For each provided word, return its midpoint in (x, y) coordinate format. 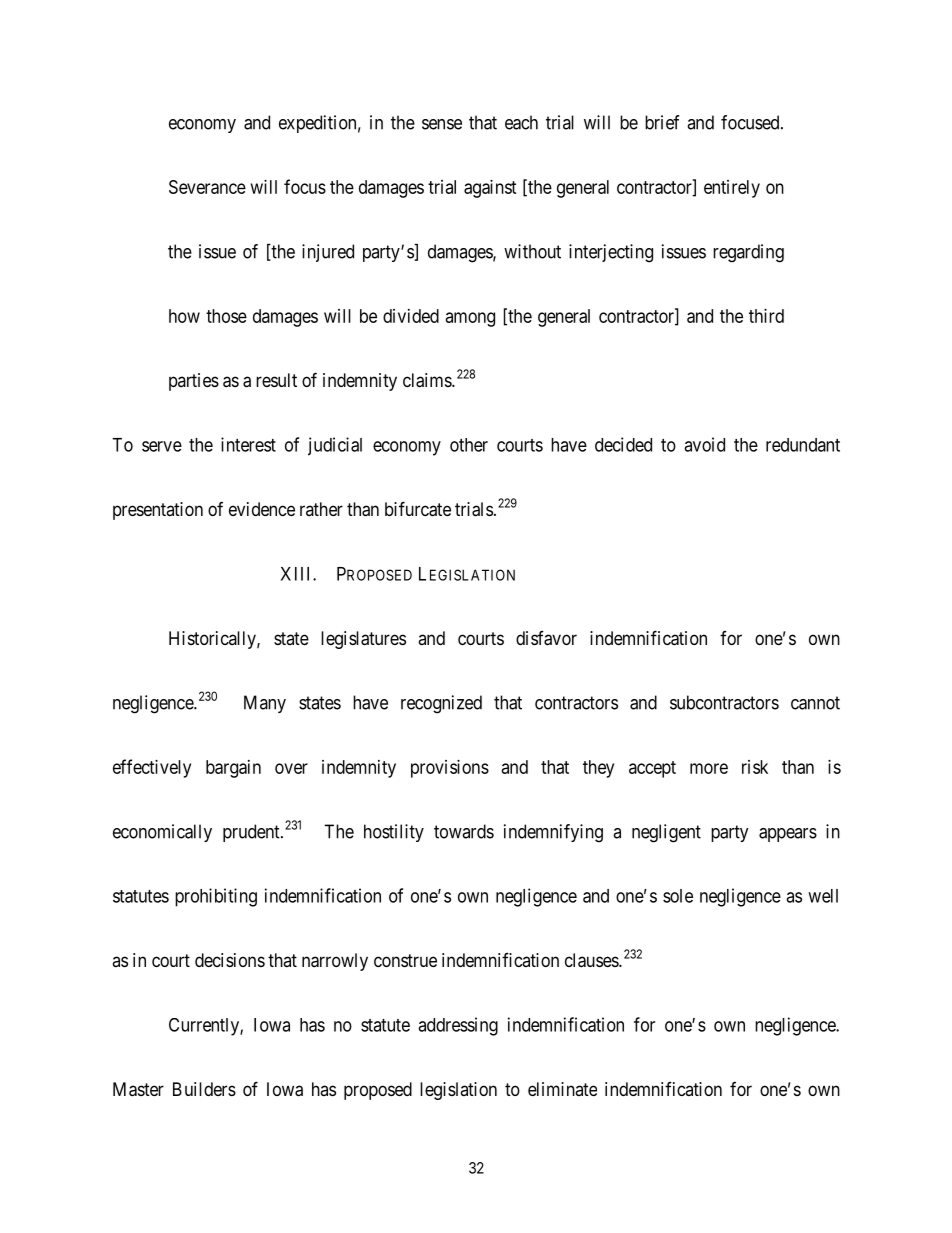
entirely (732, 189)
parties (194, 382)
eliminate (562, 1089)
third (766, 316)
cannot (815, 703)
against (490, 189)
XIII (297, 574)
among (470, 319)
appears (788, 835)
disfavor (546, 638)
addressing (458, 1026)
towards (464, 831)
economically (162, 833)
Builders (204, 1089)
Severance (207, 187)
